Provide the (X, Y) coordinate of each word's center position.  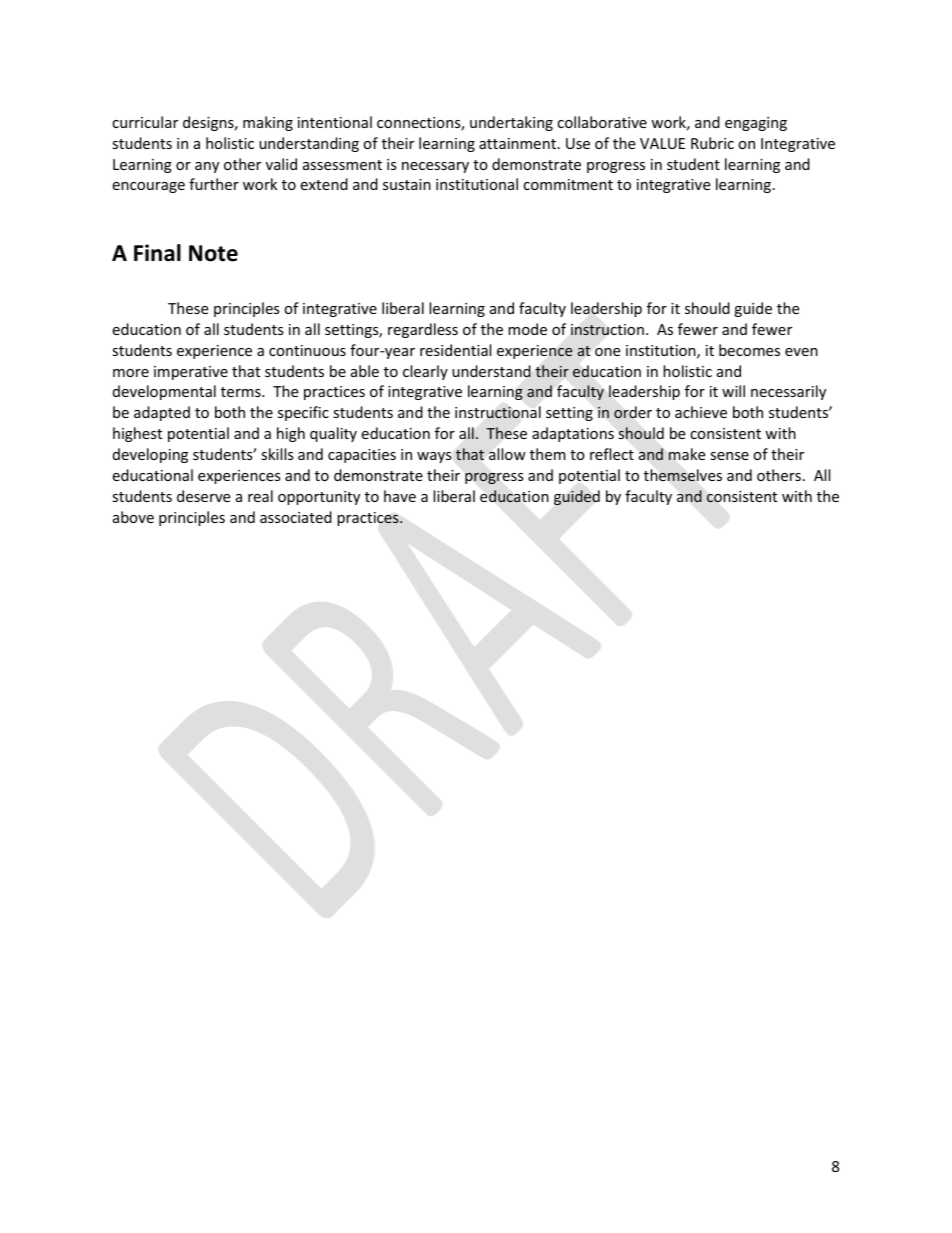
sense (729, 456)
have (400, 496)
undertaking (511, 123)
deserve (203, 496)
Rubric (712, 143)
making (268, 123)
